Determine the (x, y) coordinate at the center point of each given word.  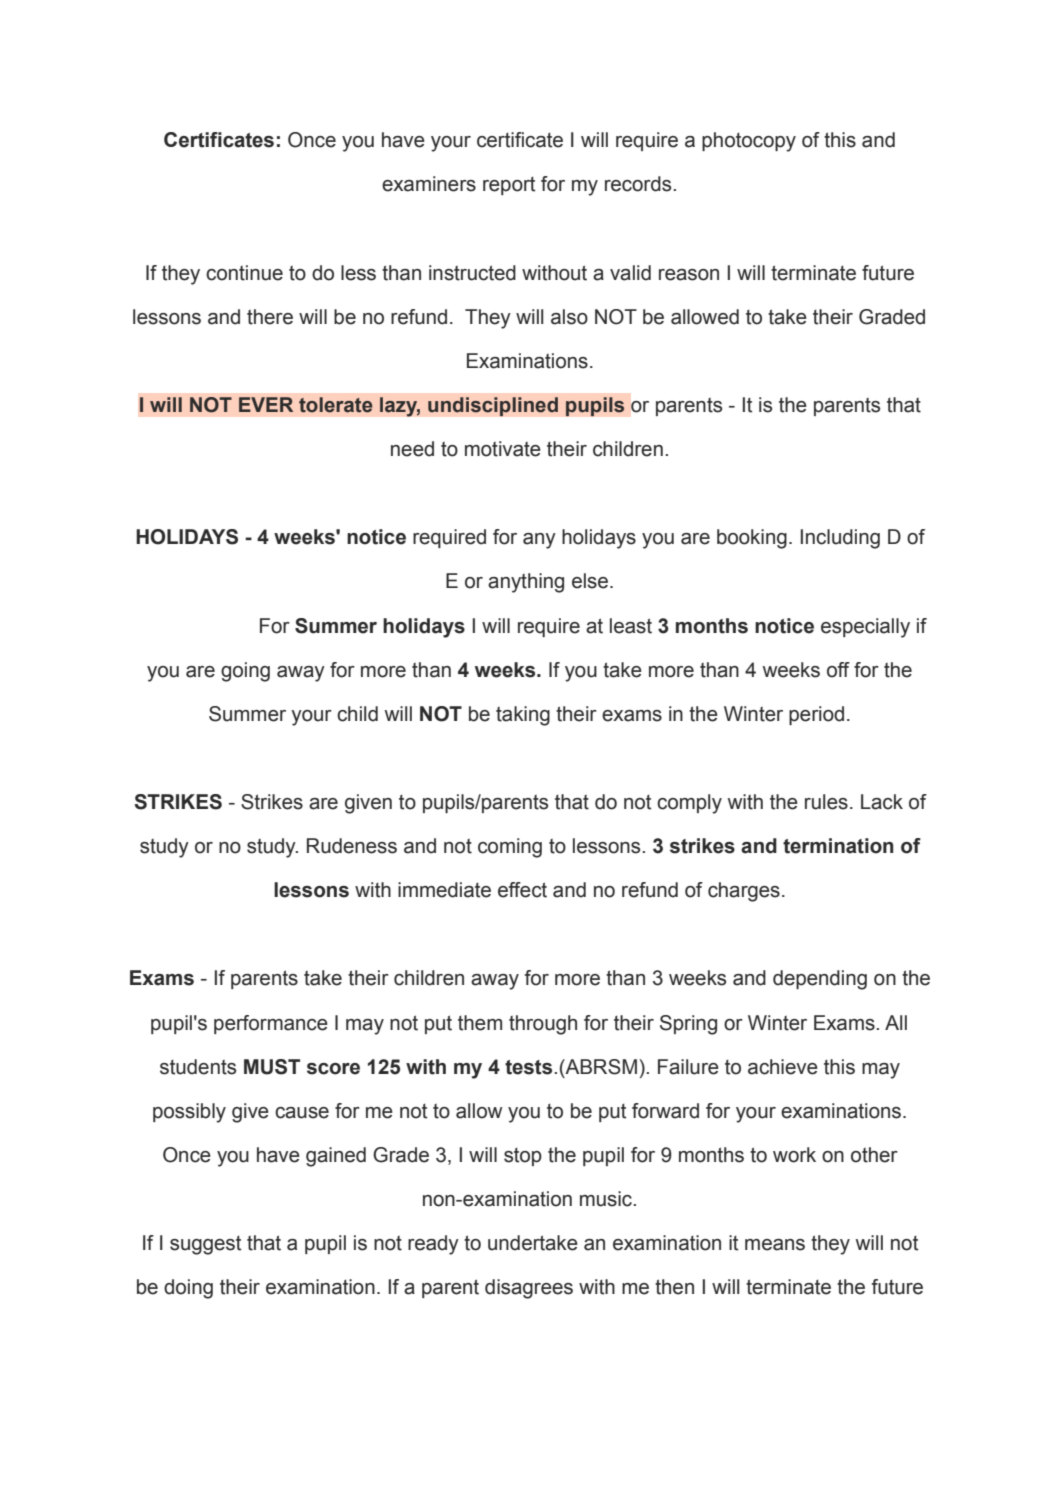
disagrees (529, 1289)
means (775, 1245)
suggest (205, 1245)
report (509, 186)
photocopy (749, 142)
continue (244, 273)
